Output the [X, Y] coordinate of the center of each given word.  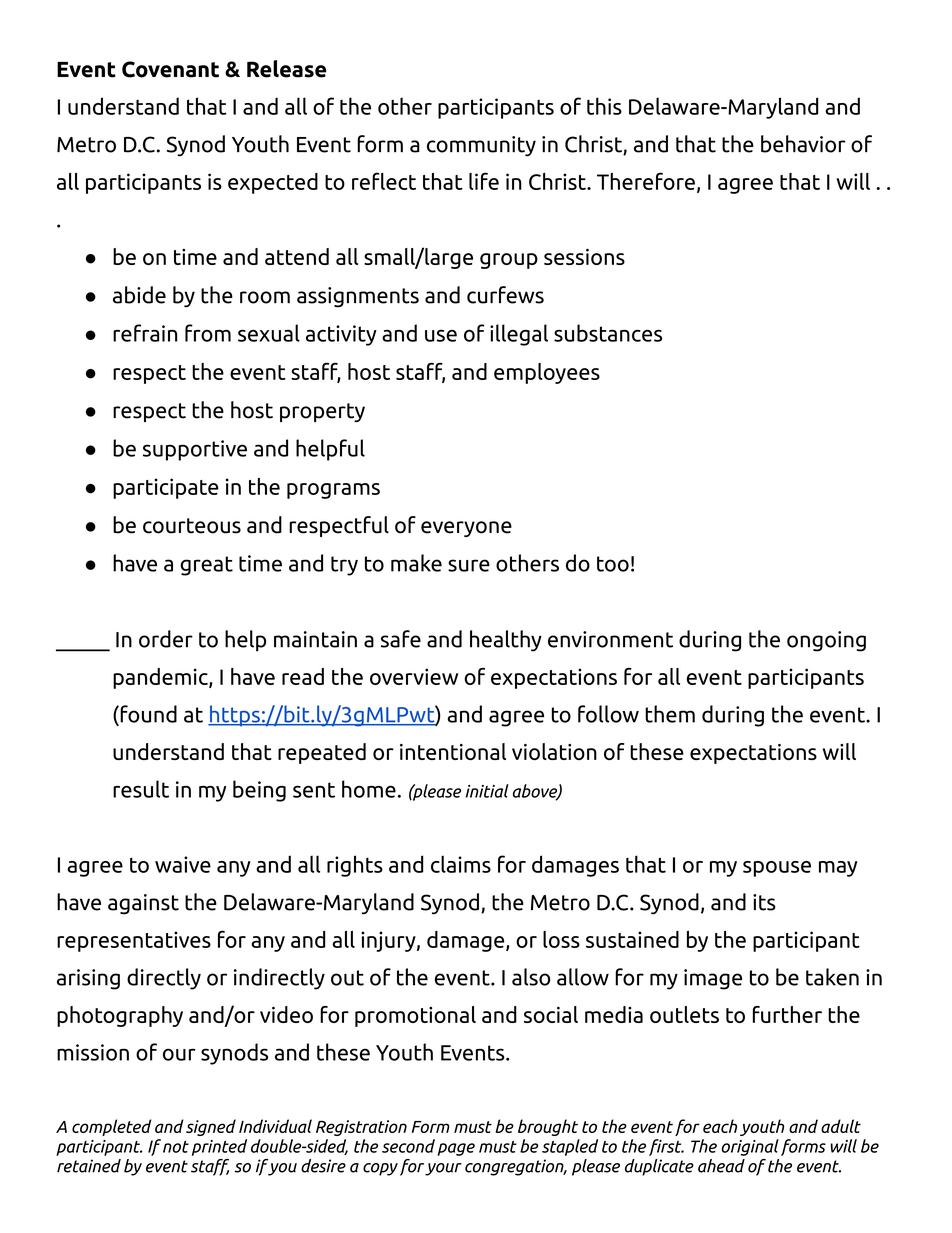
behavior [803, 144]
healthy [506, 641]
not [176, 1147]
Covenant [170, 69]
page [456, 1149]
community [481, 146]
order [166, 639]
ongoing [826, 641]
